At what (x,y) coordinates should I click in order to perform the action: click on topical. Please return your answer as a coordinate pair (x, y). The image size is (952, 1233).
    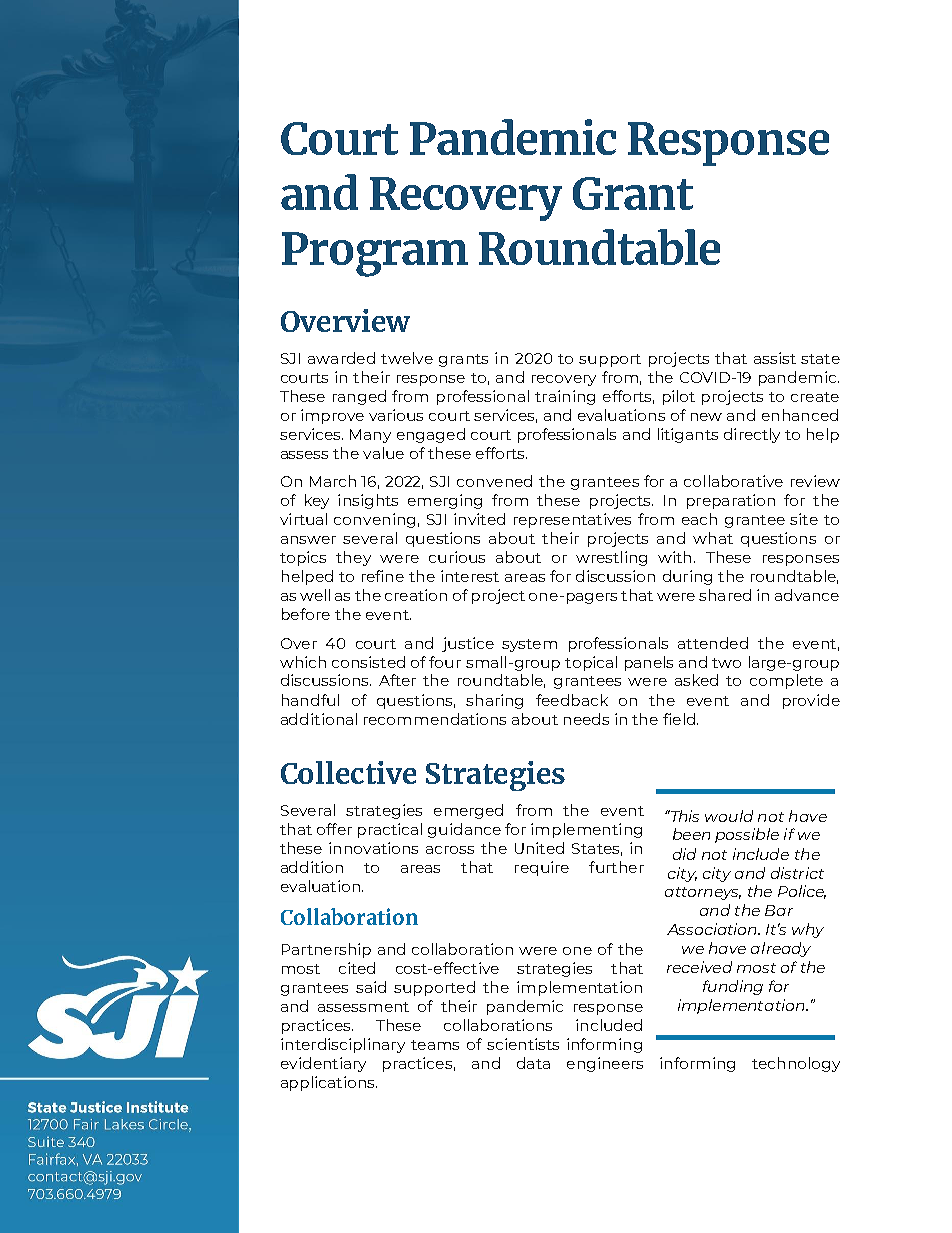
    Looking at the image, I should click on (591, 663).
